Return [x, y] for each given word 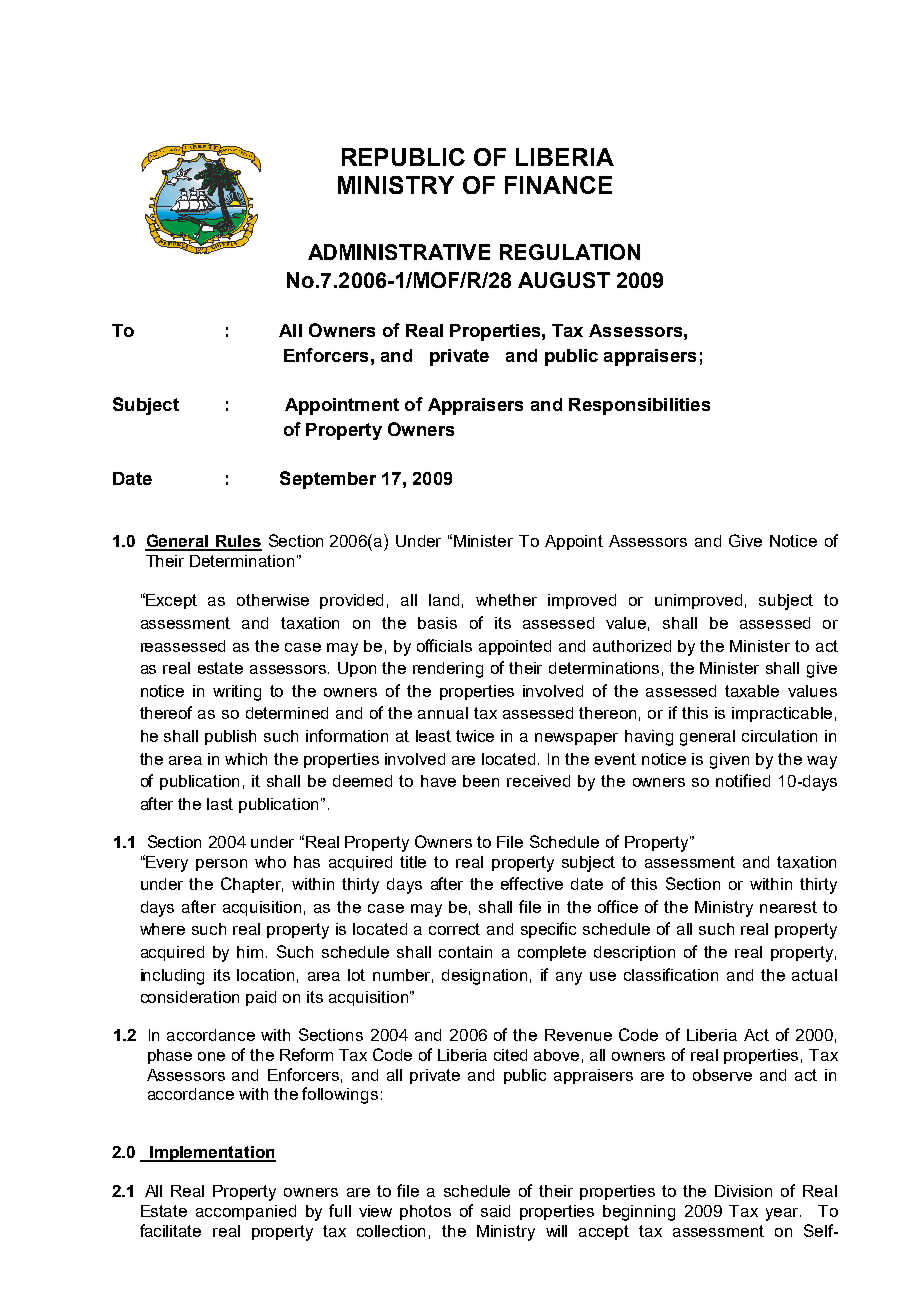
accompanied [246, 1212]
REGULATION [570, 252]
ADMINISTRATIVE [399, 252]
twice [475, 736]
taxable [752, 691]
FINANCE [558, 185]
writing [237, 693]
